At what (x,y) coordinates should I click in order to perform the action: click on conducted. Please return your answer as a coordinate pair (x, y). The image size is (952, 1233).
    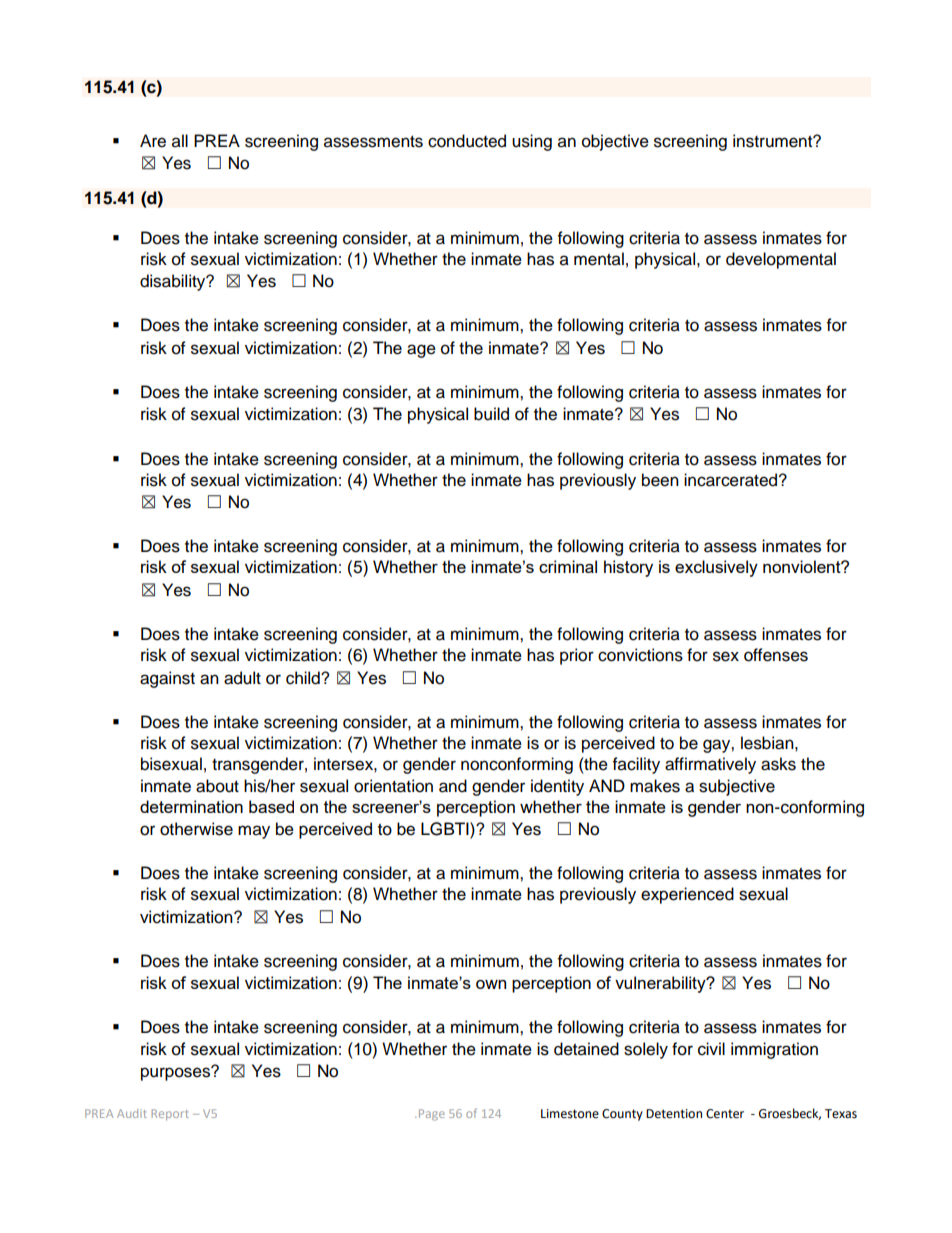
    Looking at the image, I should click on (467, 141).
